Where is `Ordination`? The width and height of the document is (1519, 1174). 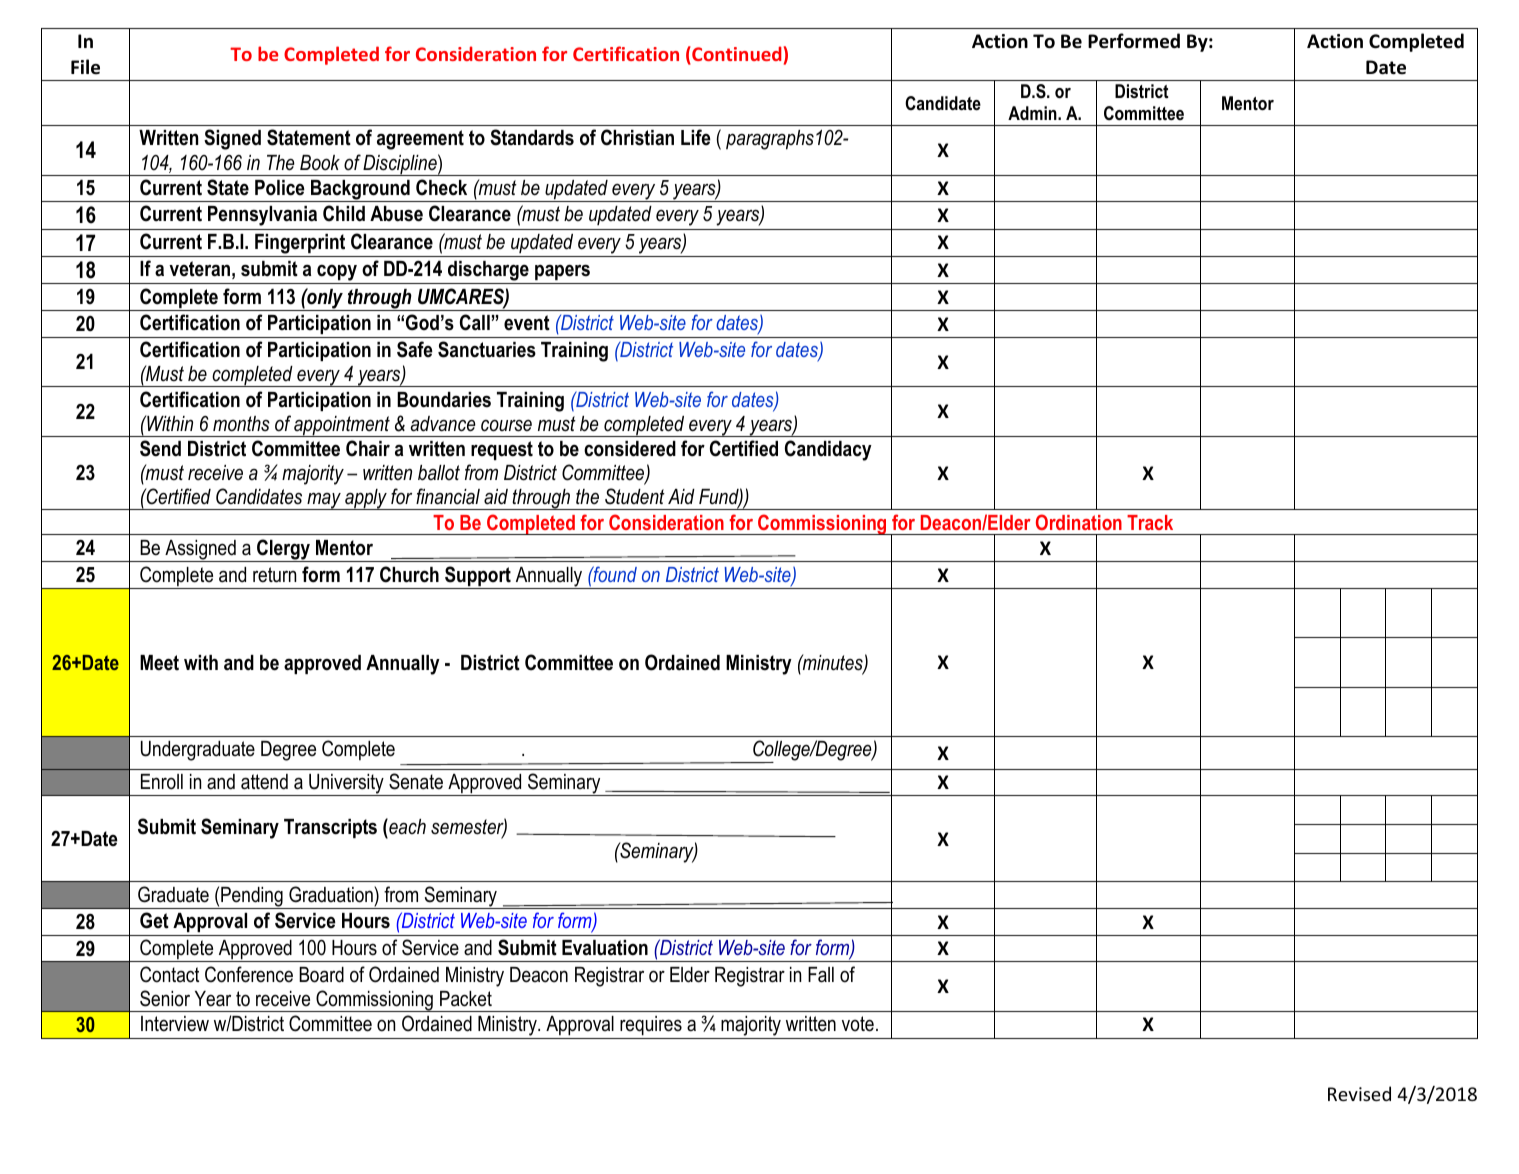
Ordination is located at coordinates (1079, 522).
